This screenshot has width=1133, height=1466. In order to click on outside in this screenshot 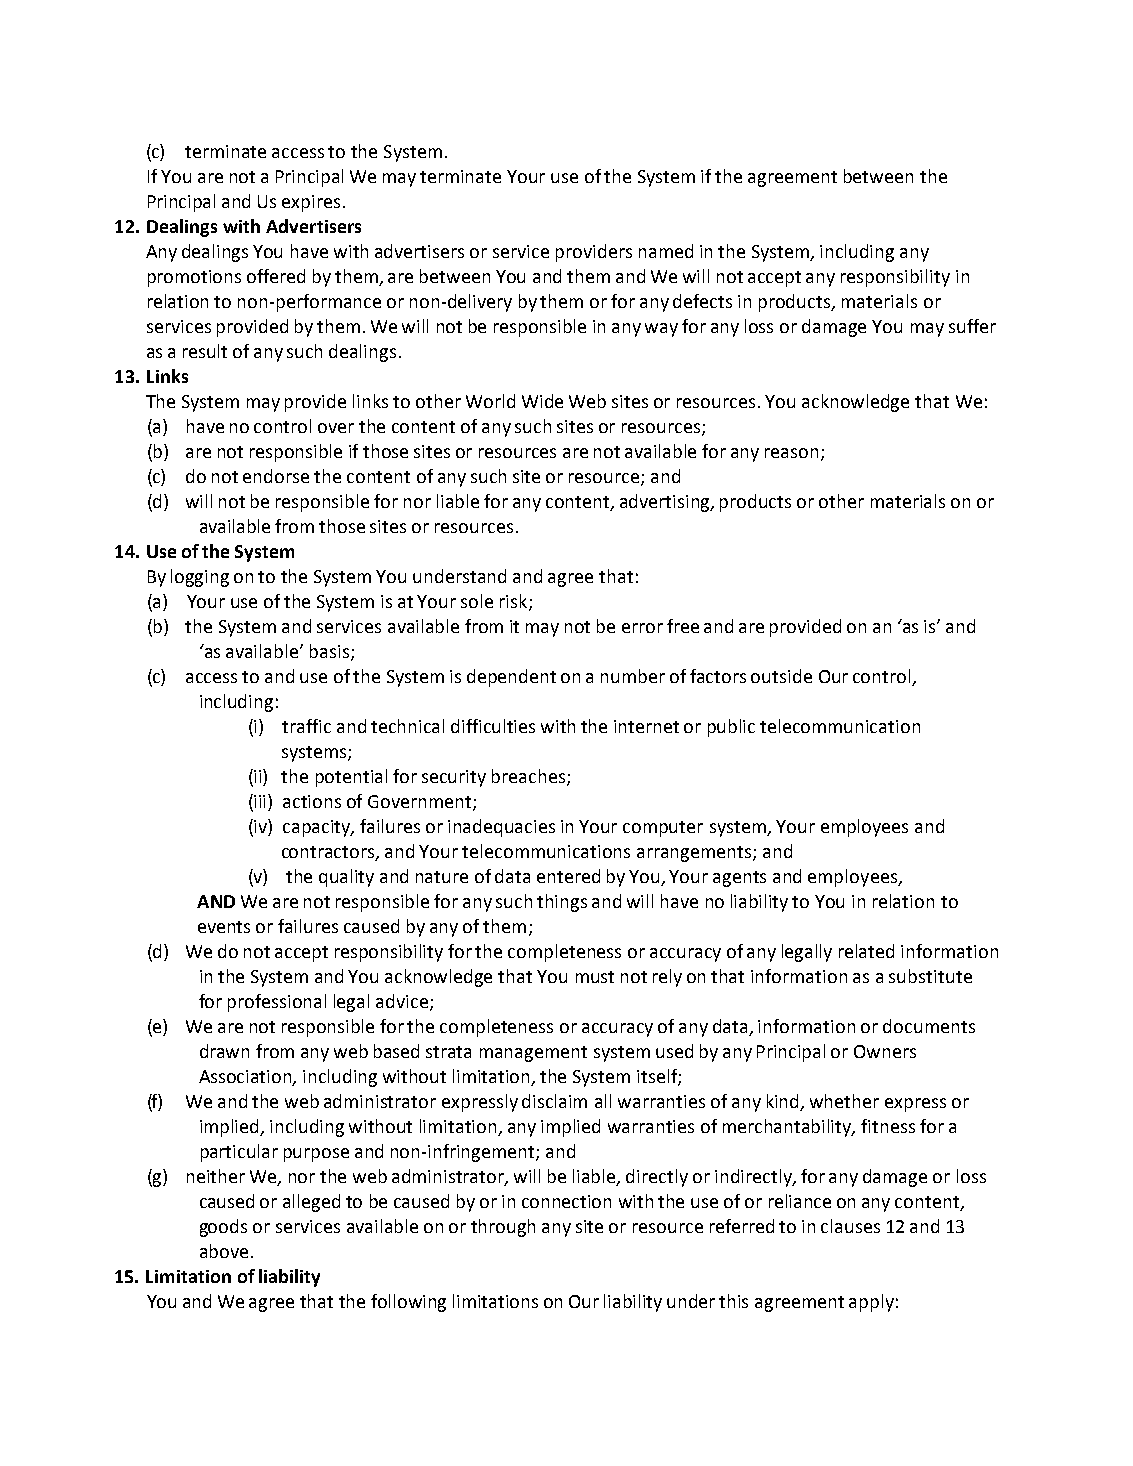, I will do `click(781, 676)`.
